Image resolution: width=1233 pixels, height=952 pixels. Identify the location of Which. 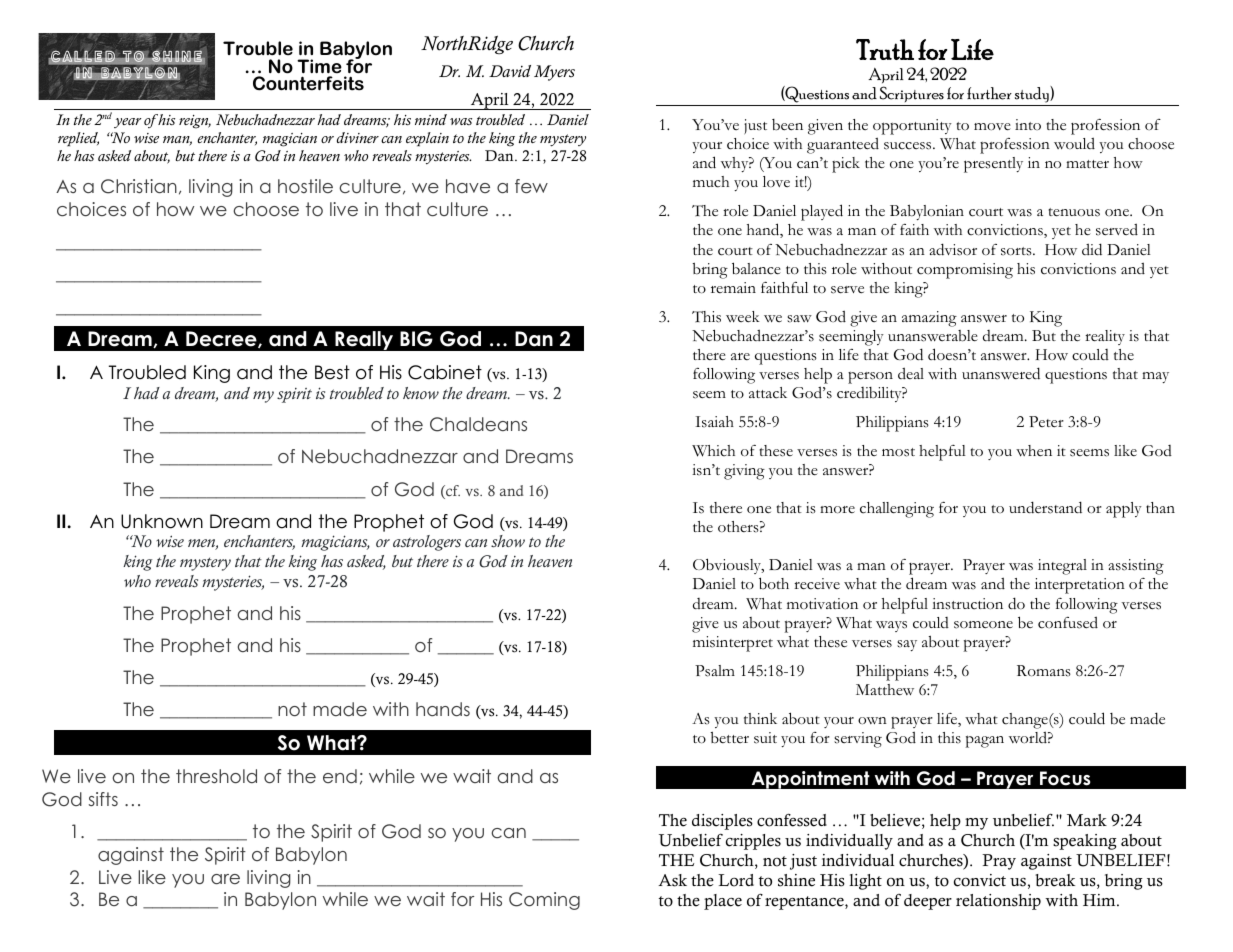
(713, 451).
